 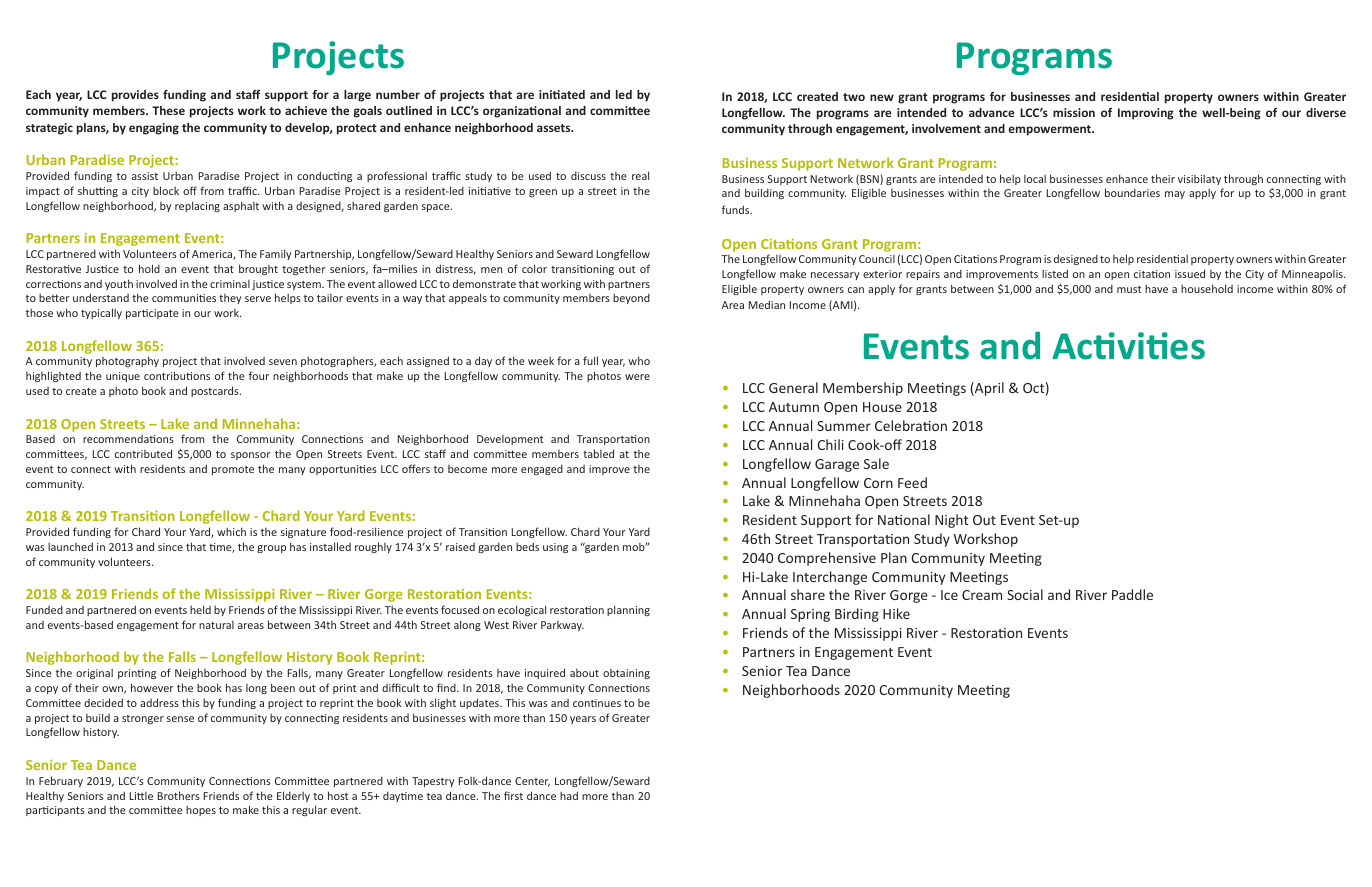 I want to click on contributed, so click(x=143, y=453).
